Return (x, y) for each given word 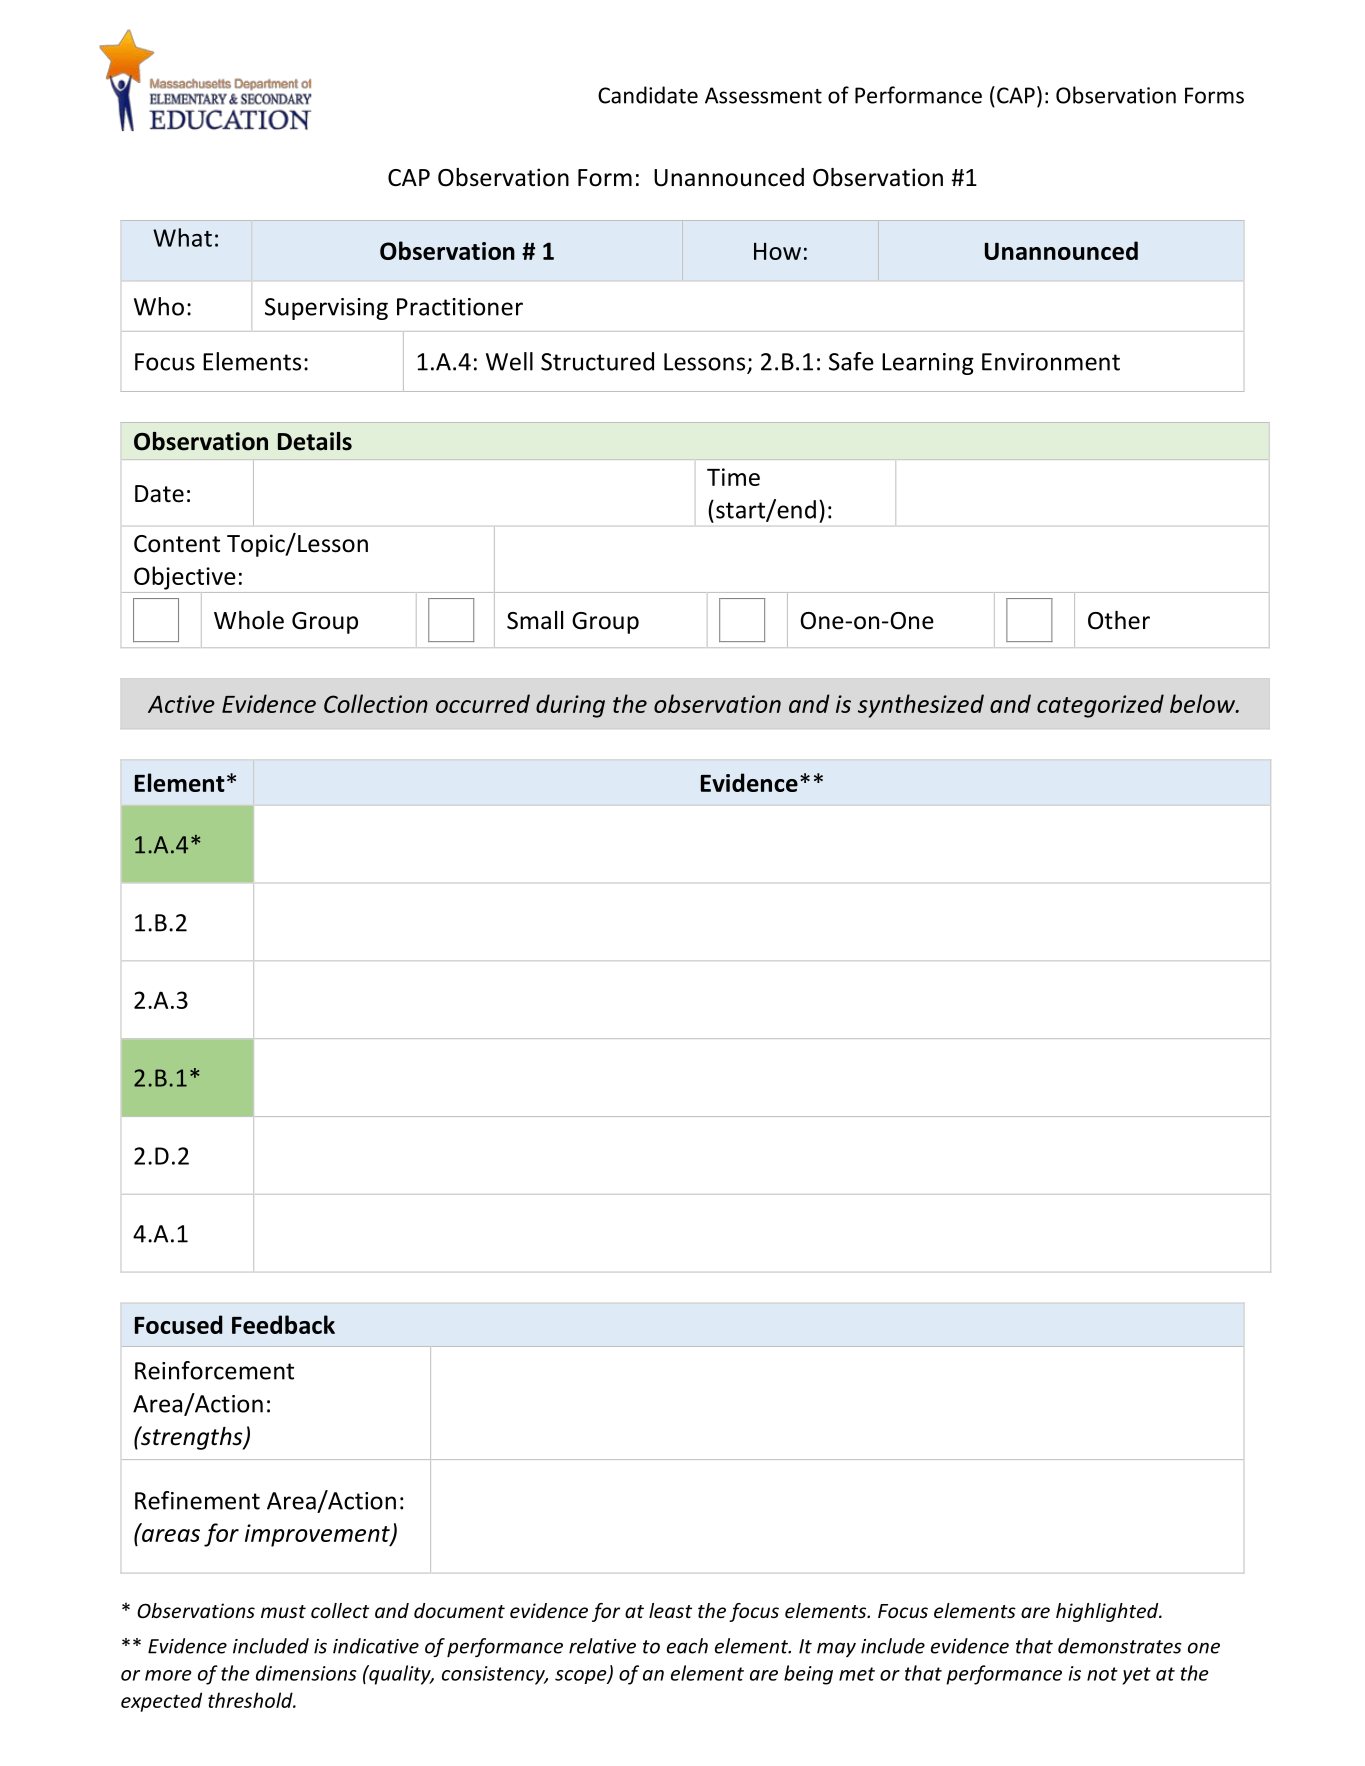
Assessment (763, 95)
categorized (1100, 706)
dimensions (306, 1673)
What (182, 237)
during (570, 706)
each (687, 1646)
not (1102, 1674)
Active (181, 704)
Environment (1051, 362)
